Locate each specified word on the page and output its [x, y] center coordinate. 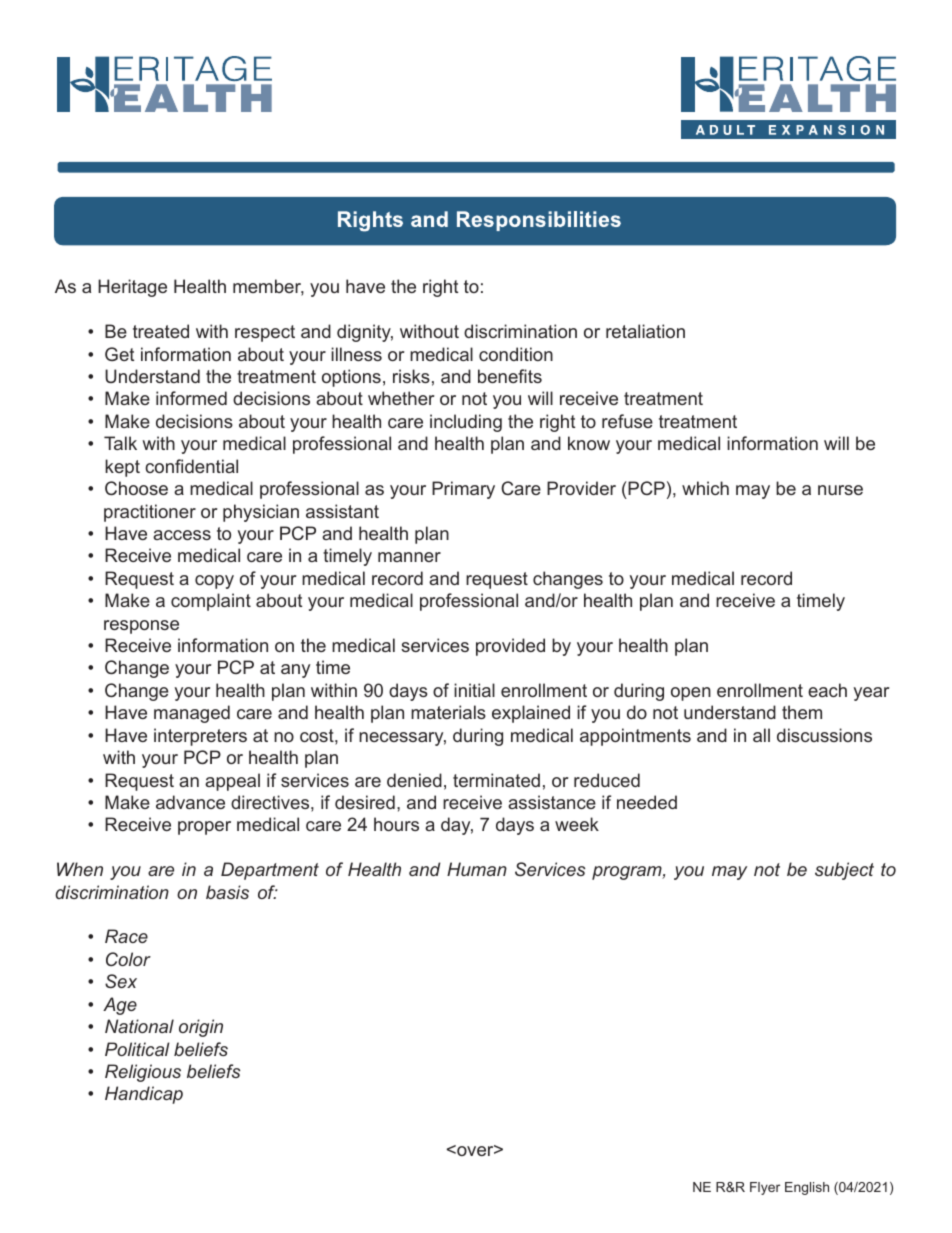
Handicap [144, 1095]
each [827, 690]
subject [844, 871]
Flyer [765, 1188]
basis [227, 892]
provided [510, 647]
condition [516, 354]
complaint [211, 602]
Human [477, 869]
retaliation [645, 331]
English [807, 1188]
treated [161, 331]
